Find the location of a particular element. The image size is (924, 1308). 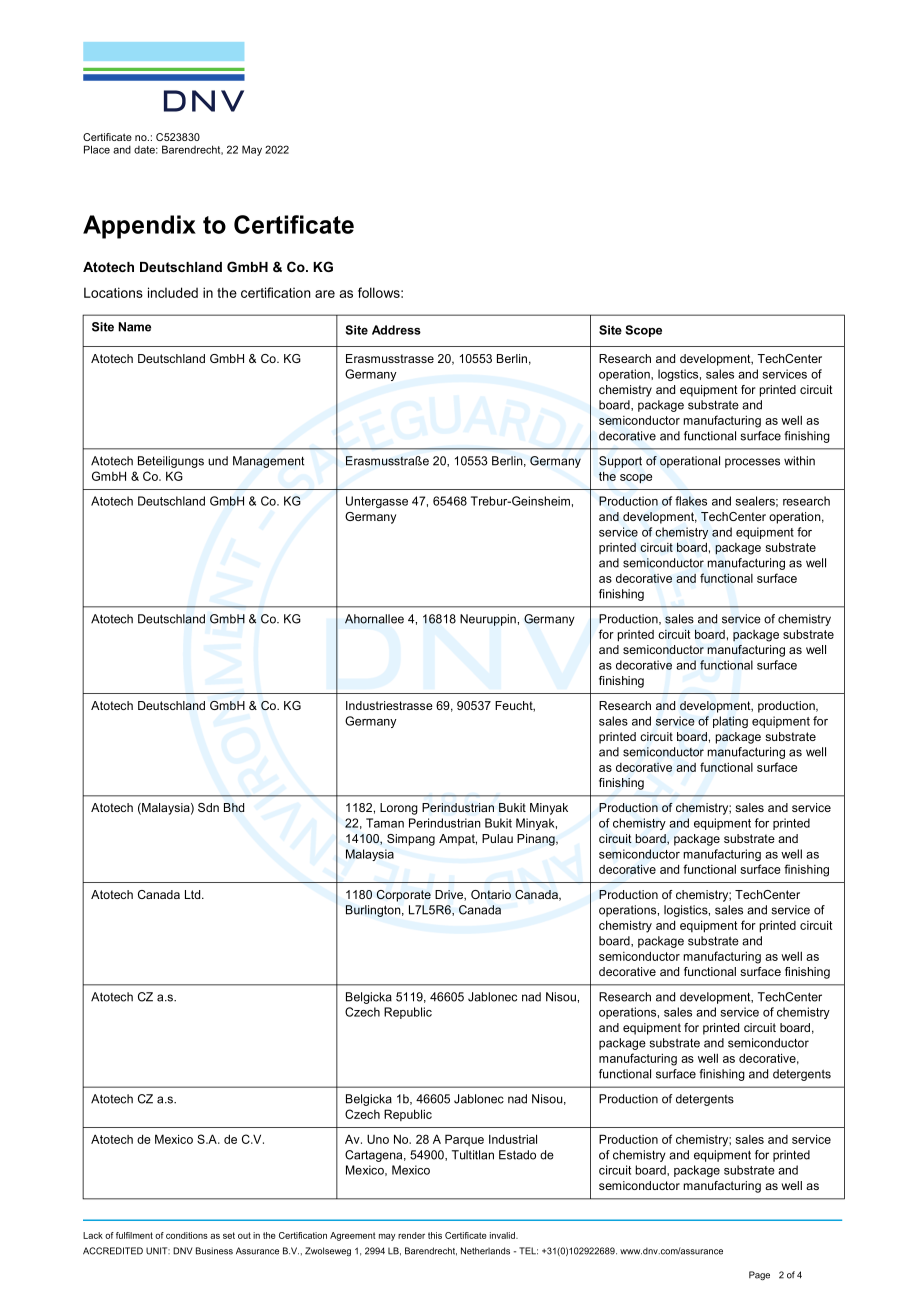

processes is located at coordinates (752, 463).
